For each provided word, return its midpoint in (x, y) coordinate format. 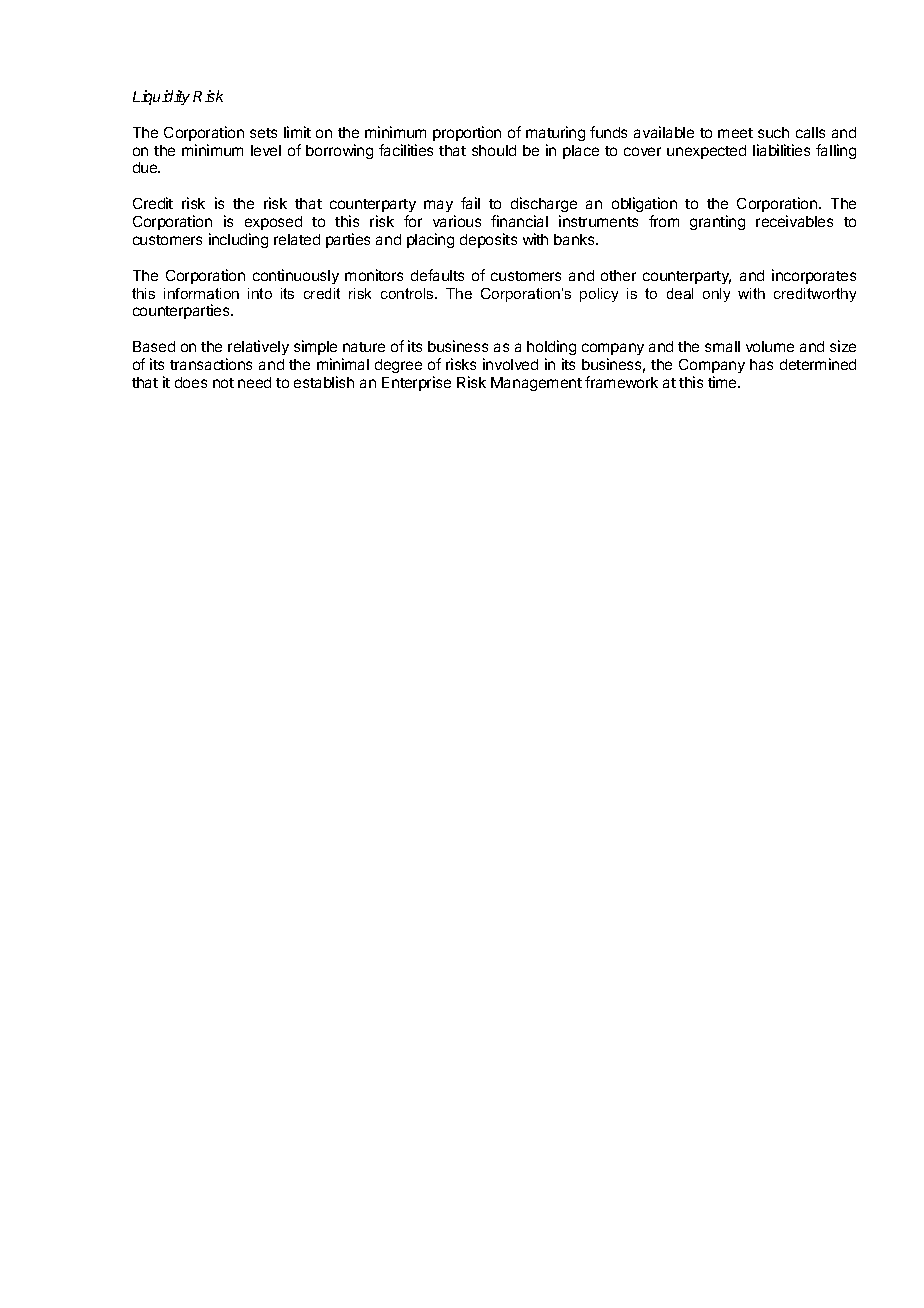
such (773, 132)
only (716, 295)
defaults (437, 275)
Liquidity (161, 97)
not (223, 383)
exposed (273, 223)
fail (470, 203)
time (723, 382)
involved (510, 364)
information (201, 293)
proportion (467, 133)
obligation (644, 204)
